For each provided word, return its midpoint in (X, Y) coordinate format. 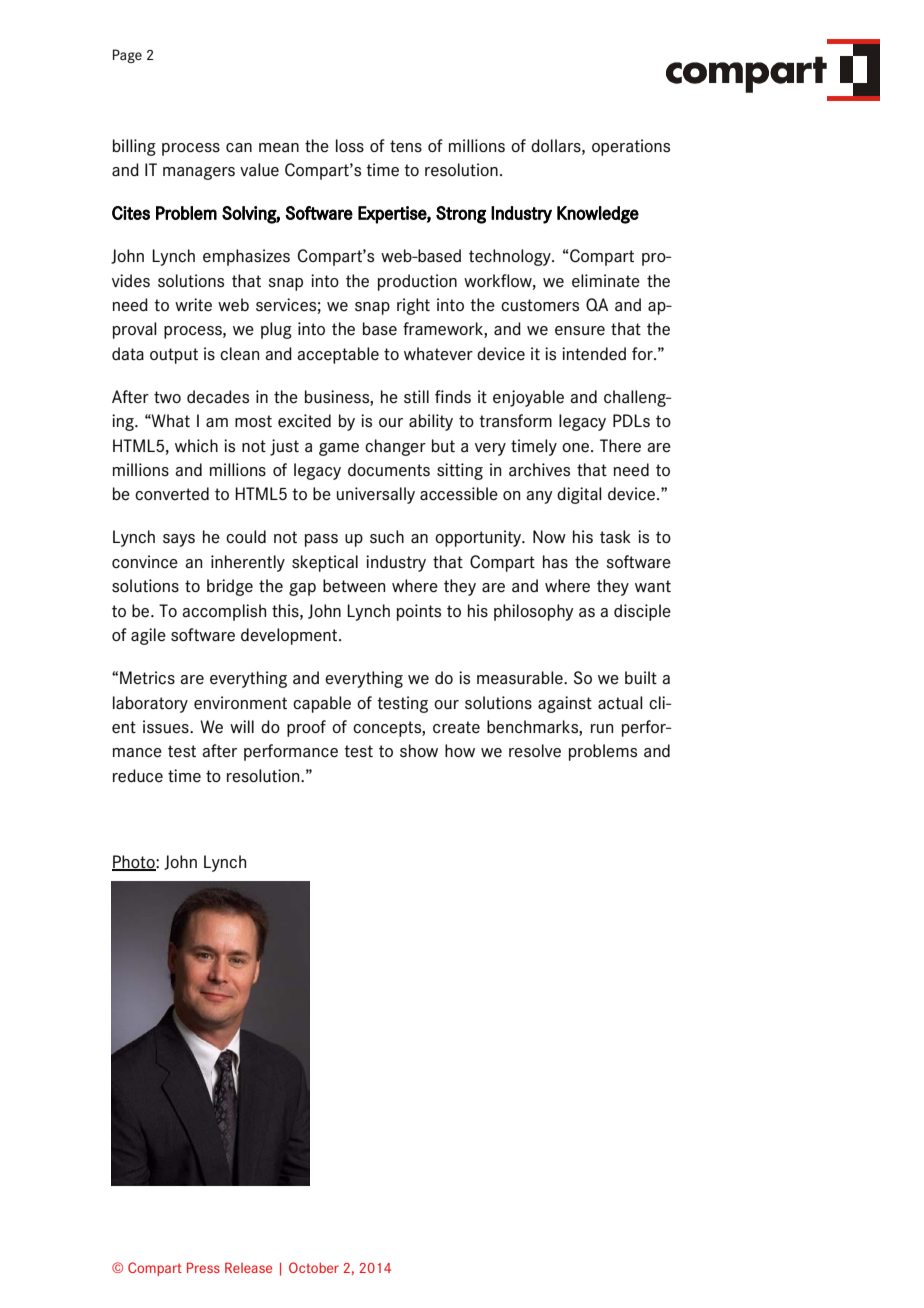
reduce (138, 776)
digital (579, 495)
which (196, 445)
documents (389, 470)
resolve (535, 751)
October (314, 1267)
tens (406, 146)
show (419, 751)
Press (203, 1267)
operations (631, 147)
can (239, 148)
